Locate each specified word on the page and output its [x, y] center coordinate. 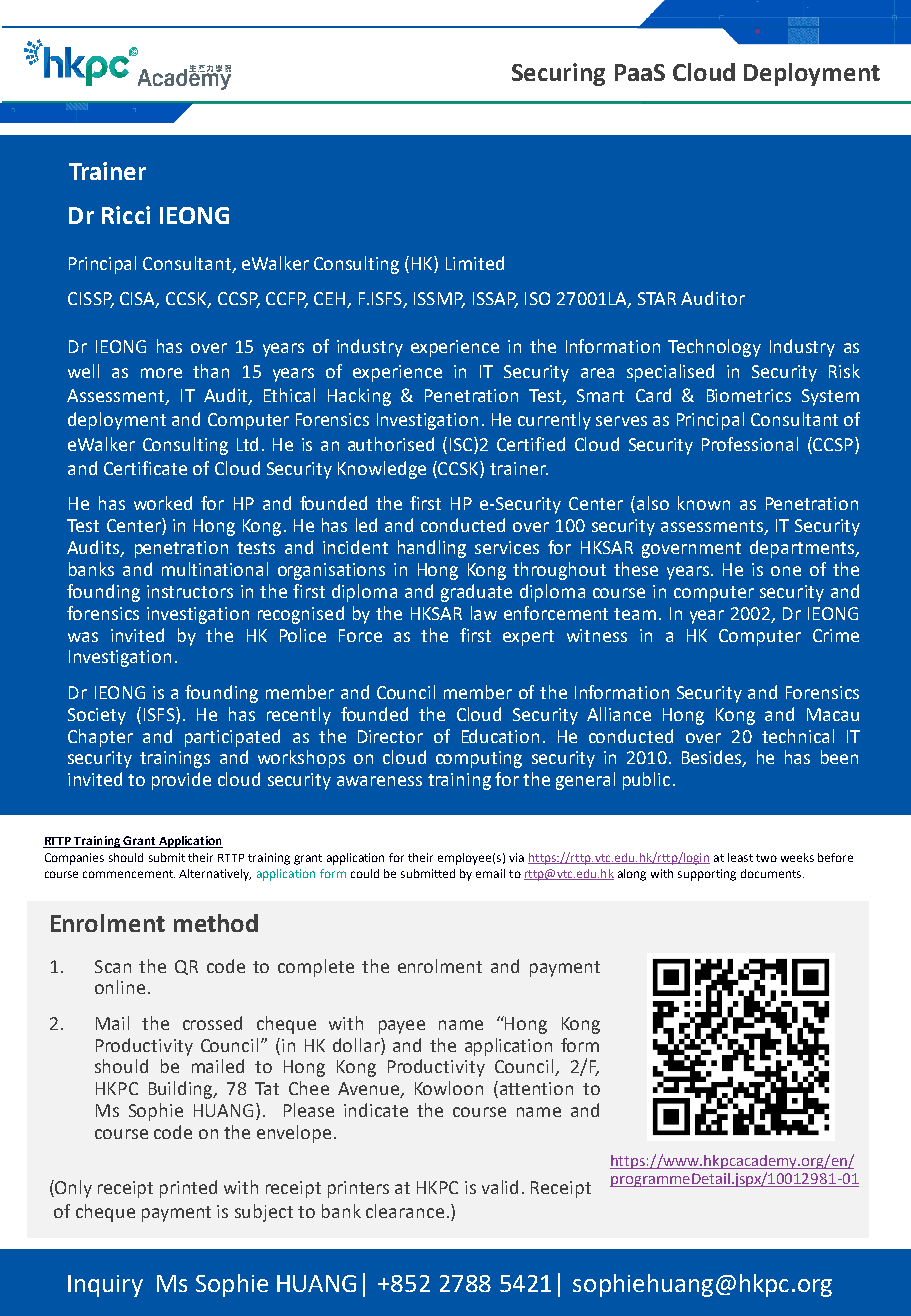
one [786, 571]
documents [771, 873]
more [161, 373]
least [740, 857]
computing [479, 759]
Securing [558, 74]
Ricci [126, 215]
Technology [714, 348]
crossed [212, 1023]
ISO [537, 298]
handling [432, 549]
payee [402, 1027]
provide [181, 781]
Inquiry [105, 1286]
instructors [190, 591]
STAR [657, 298]
